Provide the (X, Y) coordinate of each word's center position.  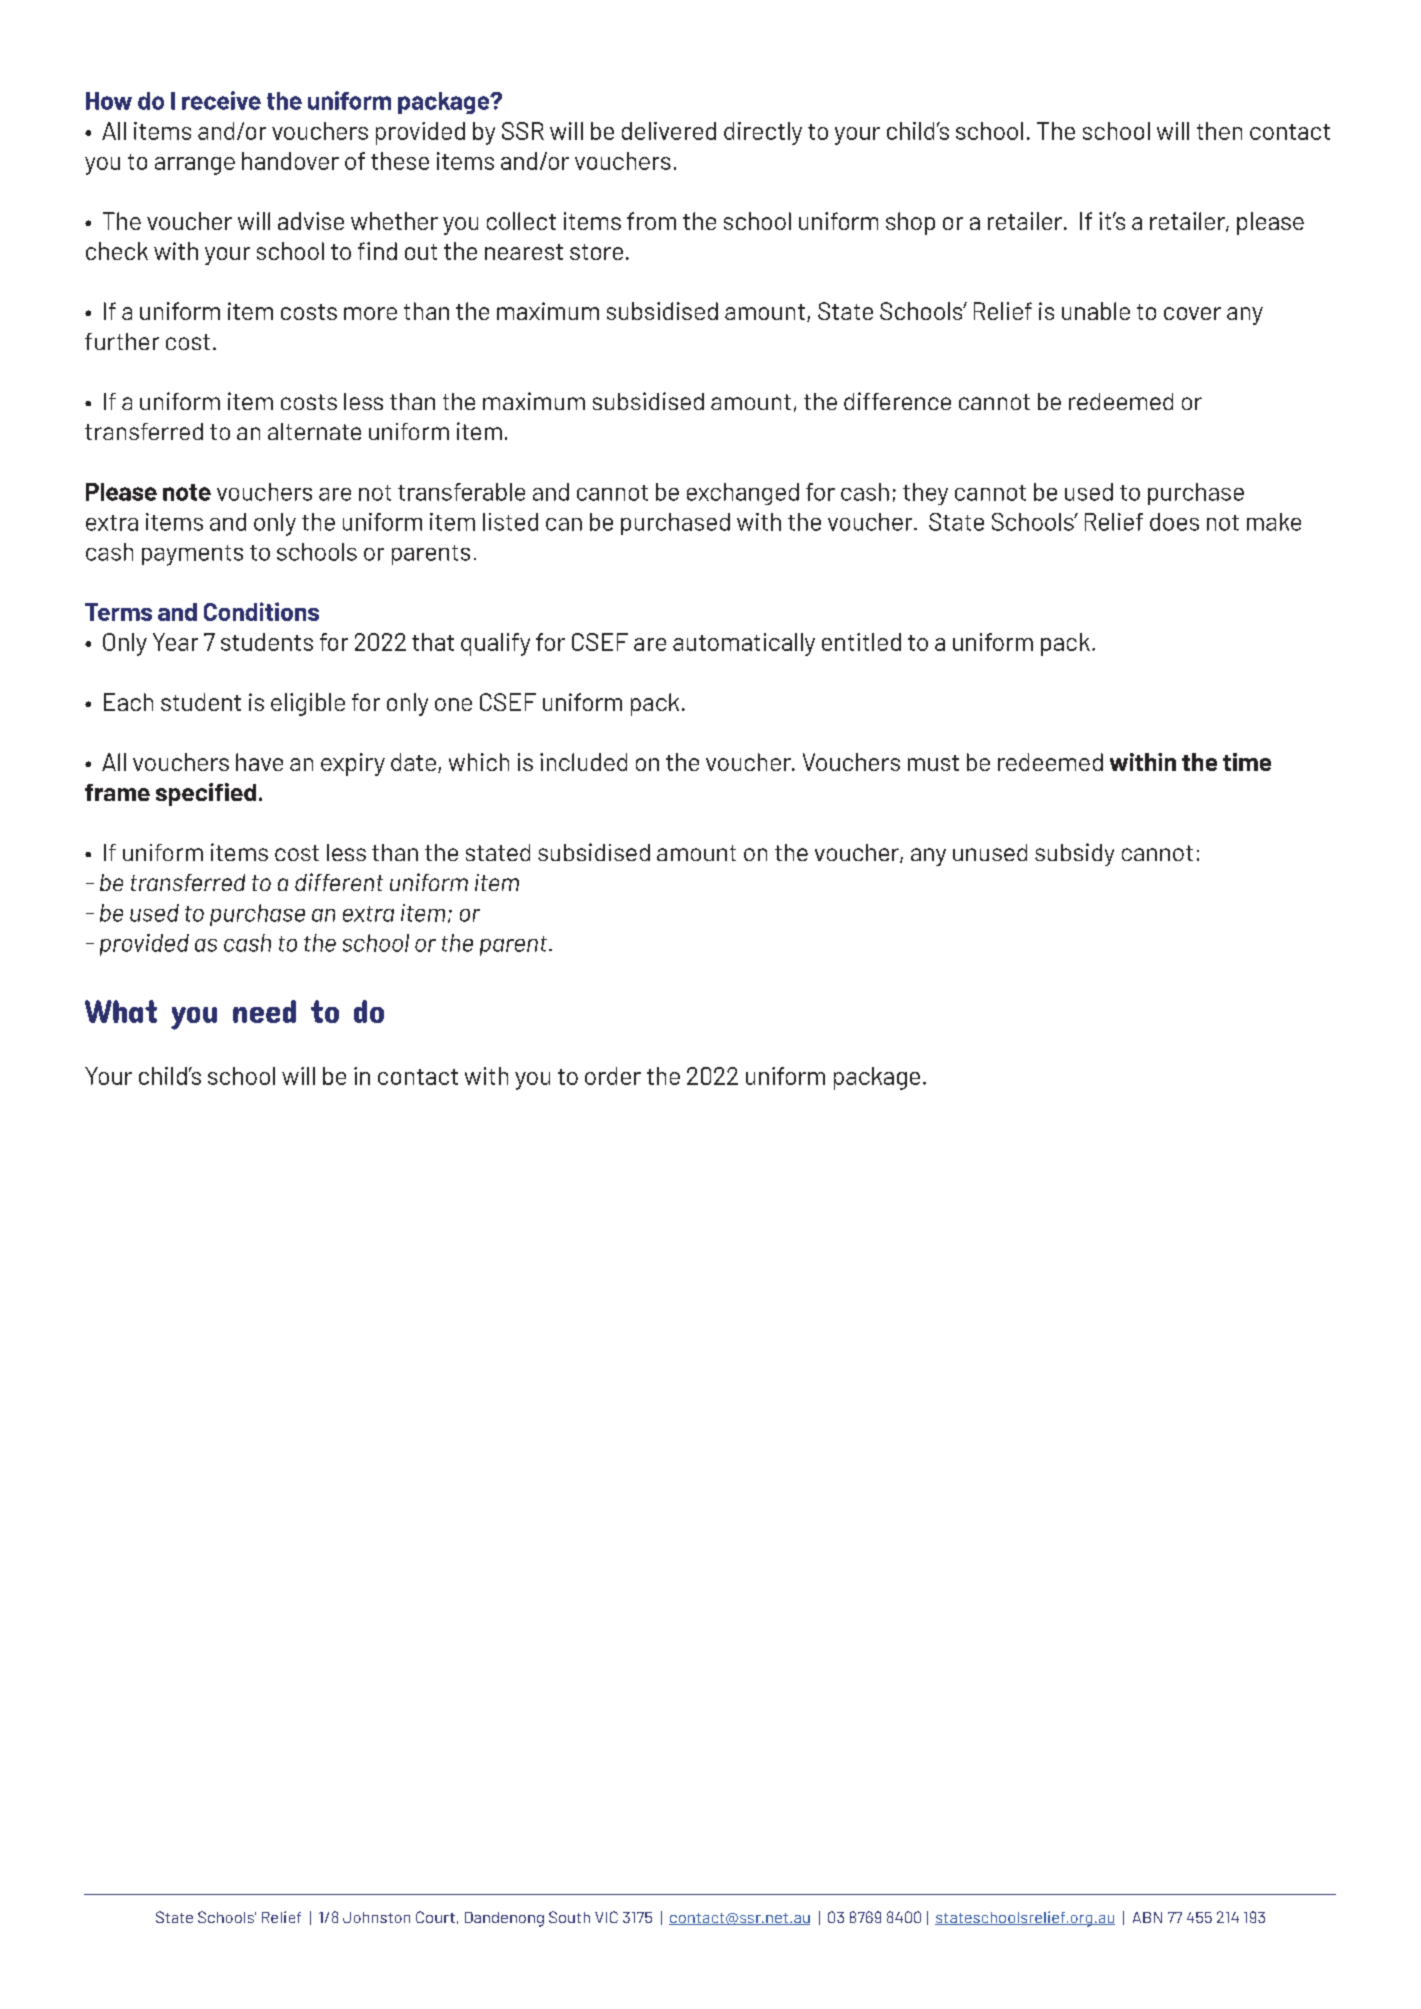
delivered (669, 131)
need (264, 1011)
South (569, 1917)
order (613, 1076)
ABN (1147, 1917)
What (121, 1011)
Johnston (376, 1917)
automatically (744, 644)
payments (192, 555)
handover (290, 161)
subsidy (1074, 854)
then (1219, 131)
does (1174, 522)
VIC (606, 1917)
